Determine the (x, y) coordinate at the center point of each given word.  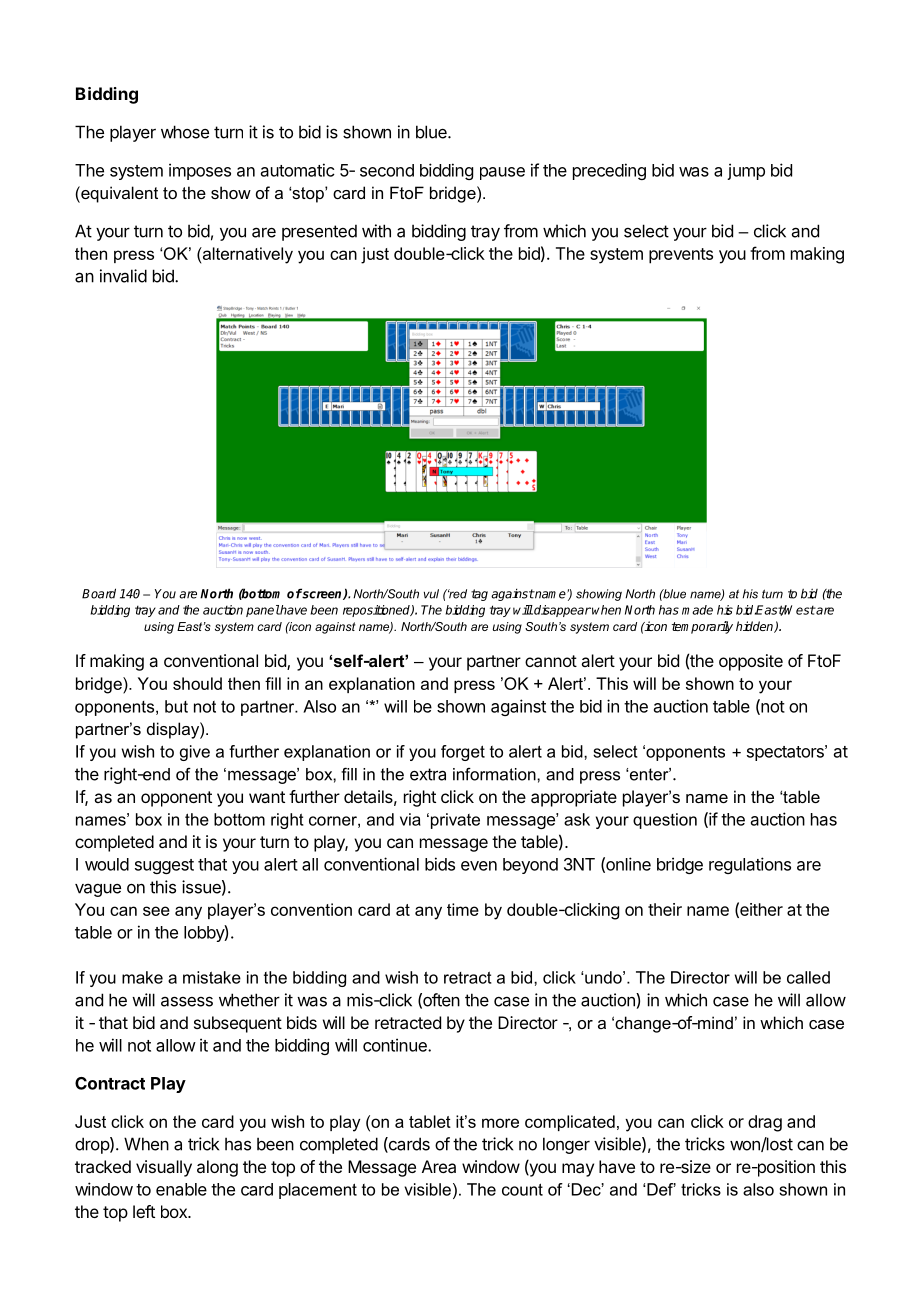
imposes (200, 171)
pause (502, 173)
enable (181, 1189)
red (457, 594)
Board (99, 593)
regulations (750, 865)
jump (746, 171)
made (697, 610)
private (454, 821)
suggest (164, 866)
